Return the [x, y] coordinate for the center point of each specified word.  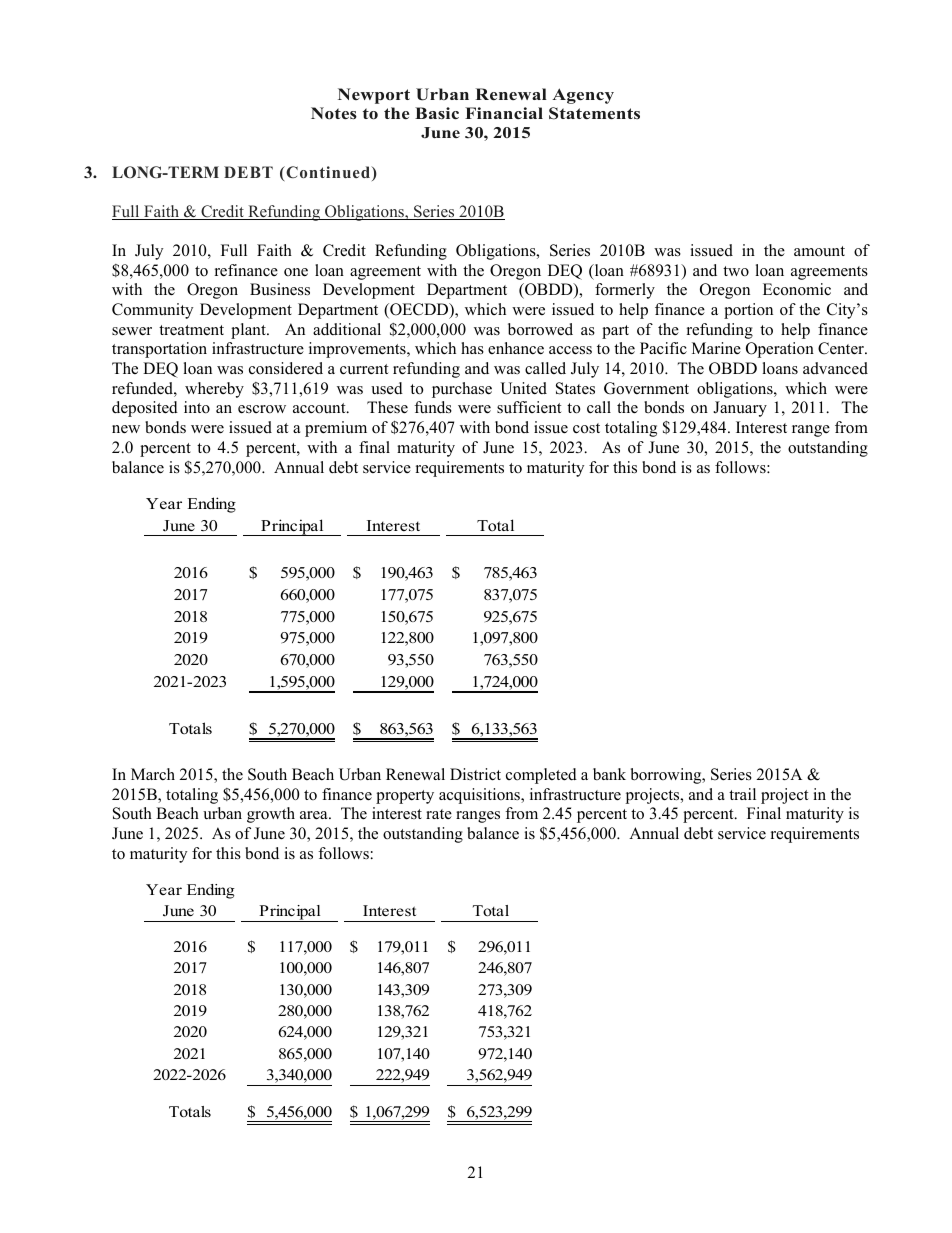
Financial [504, 113]
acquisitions [480, 796]
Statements [594, 113]
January [740, 409]
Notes [334, 113]
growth [271, 815]
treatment [191, 330]
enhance [516, 348]
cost [586, 428]
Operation [780, 350]
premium [336, 429]
